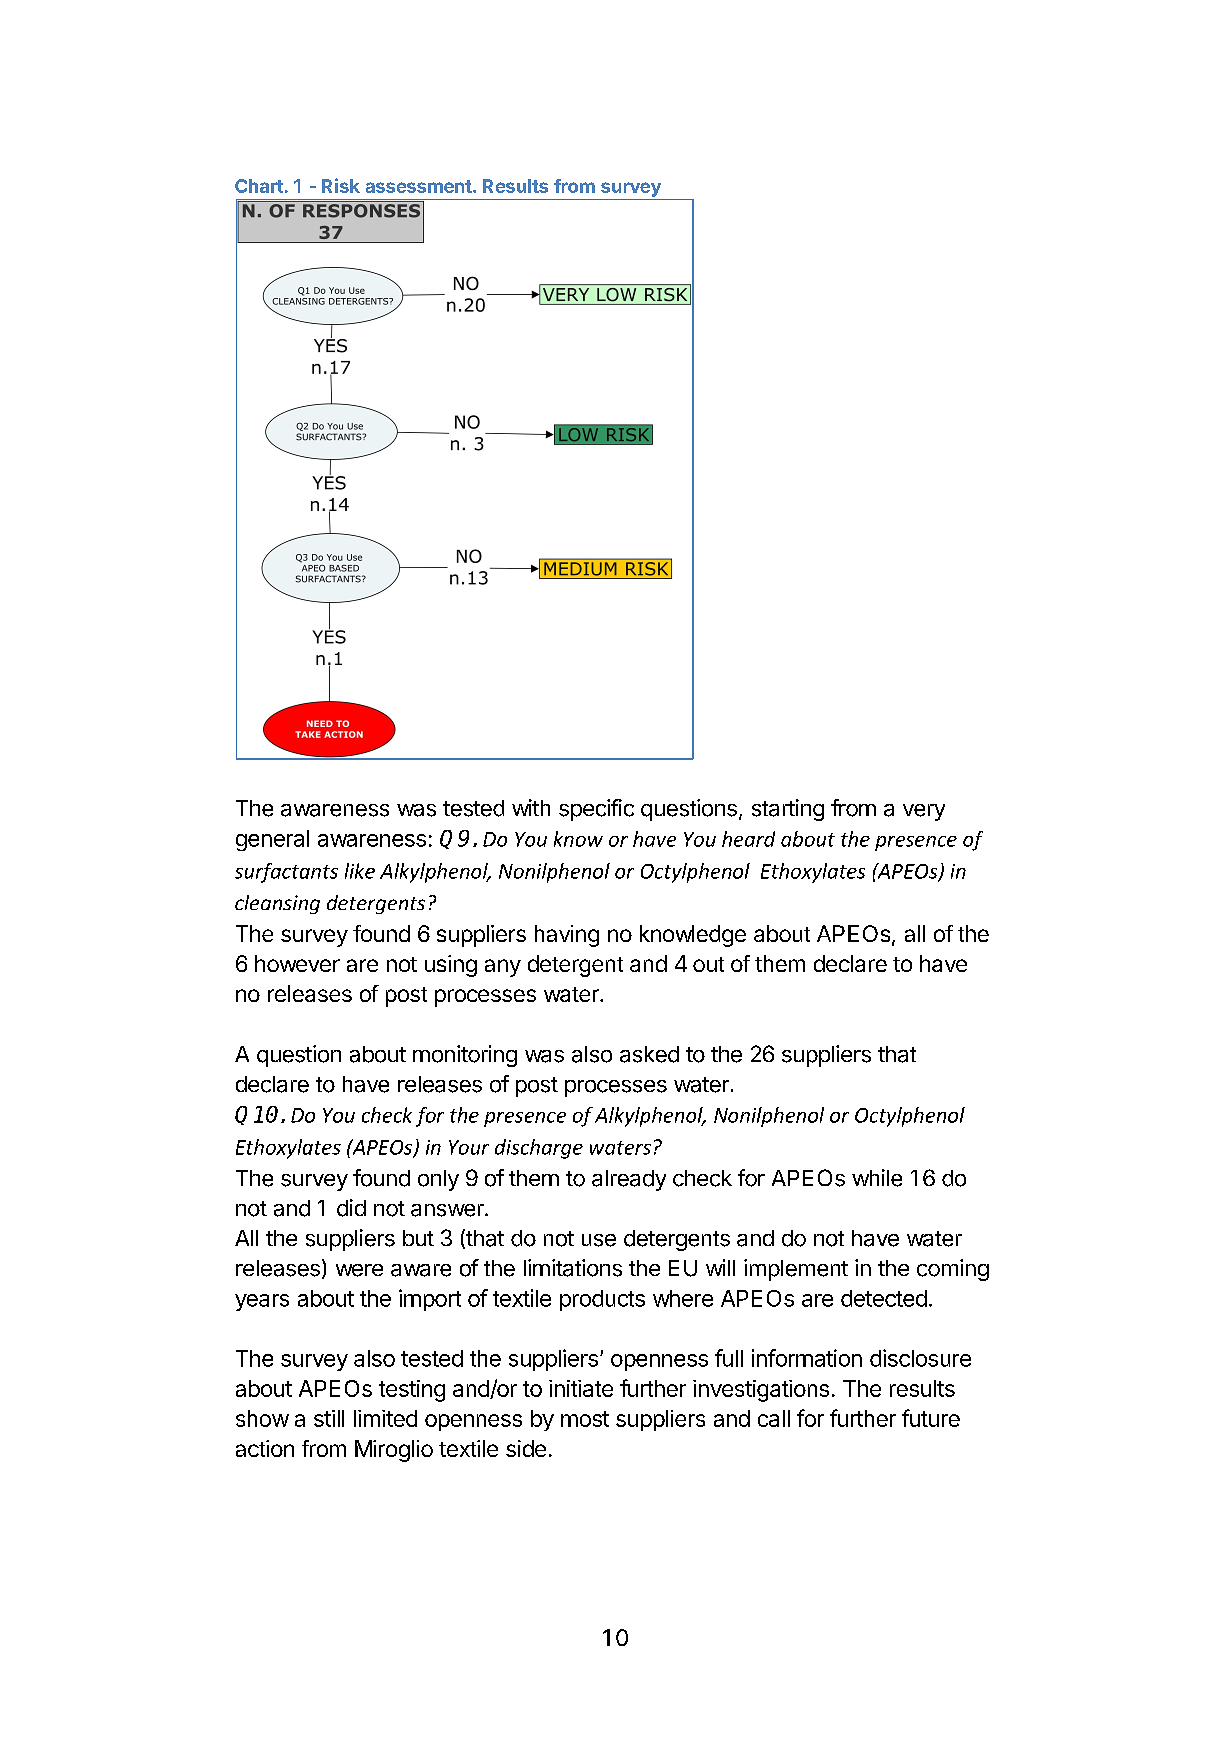 Image resolution: width=1230 pixels, height=1740 pixels. I want to click on still, so click(329, 1418).
